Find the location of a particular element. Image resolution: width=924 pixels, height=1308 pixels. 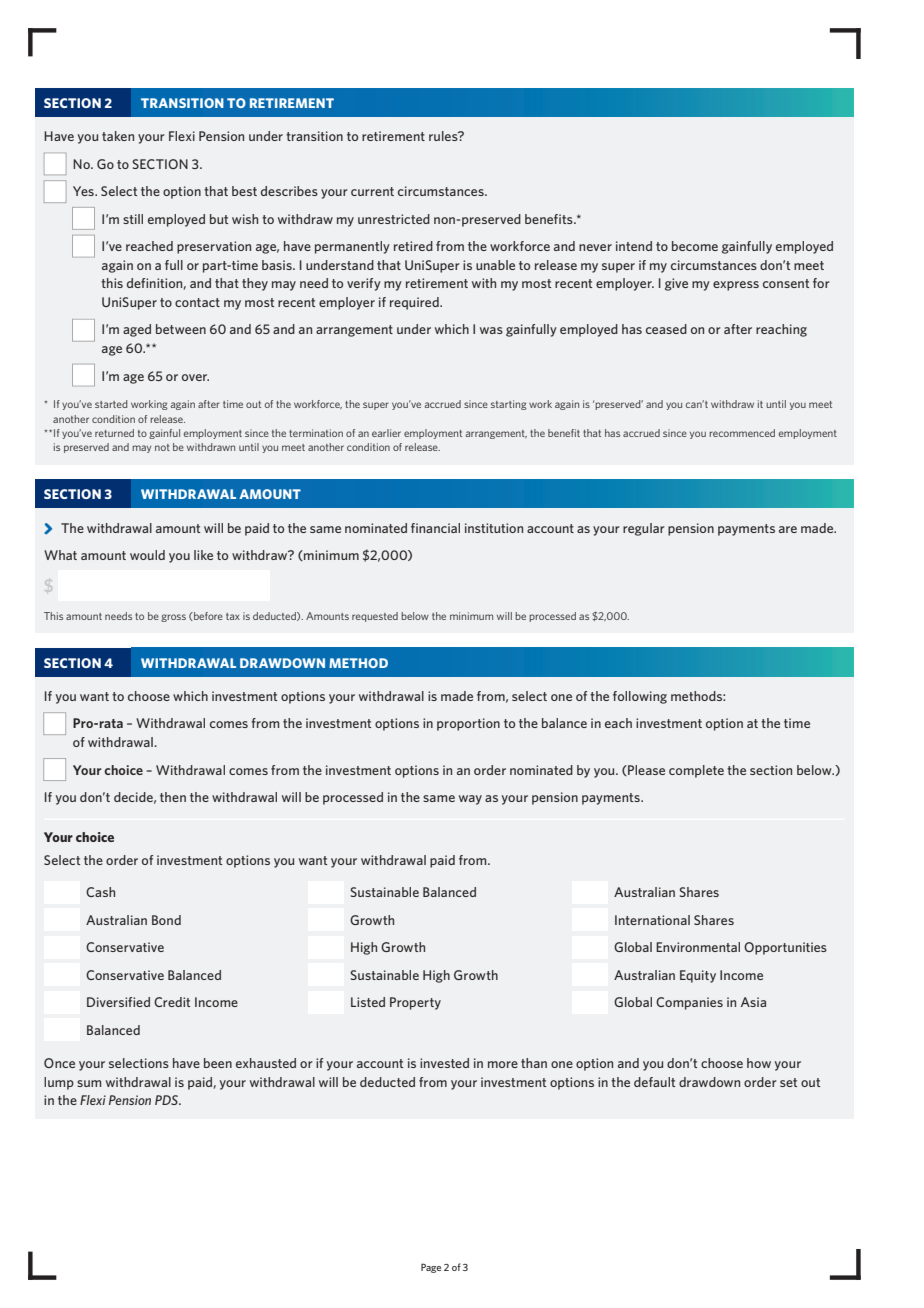

Credit is located at coordinates (172, 1002).
